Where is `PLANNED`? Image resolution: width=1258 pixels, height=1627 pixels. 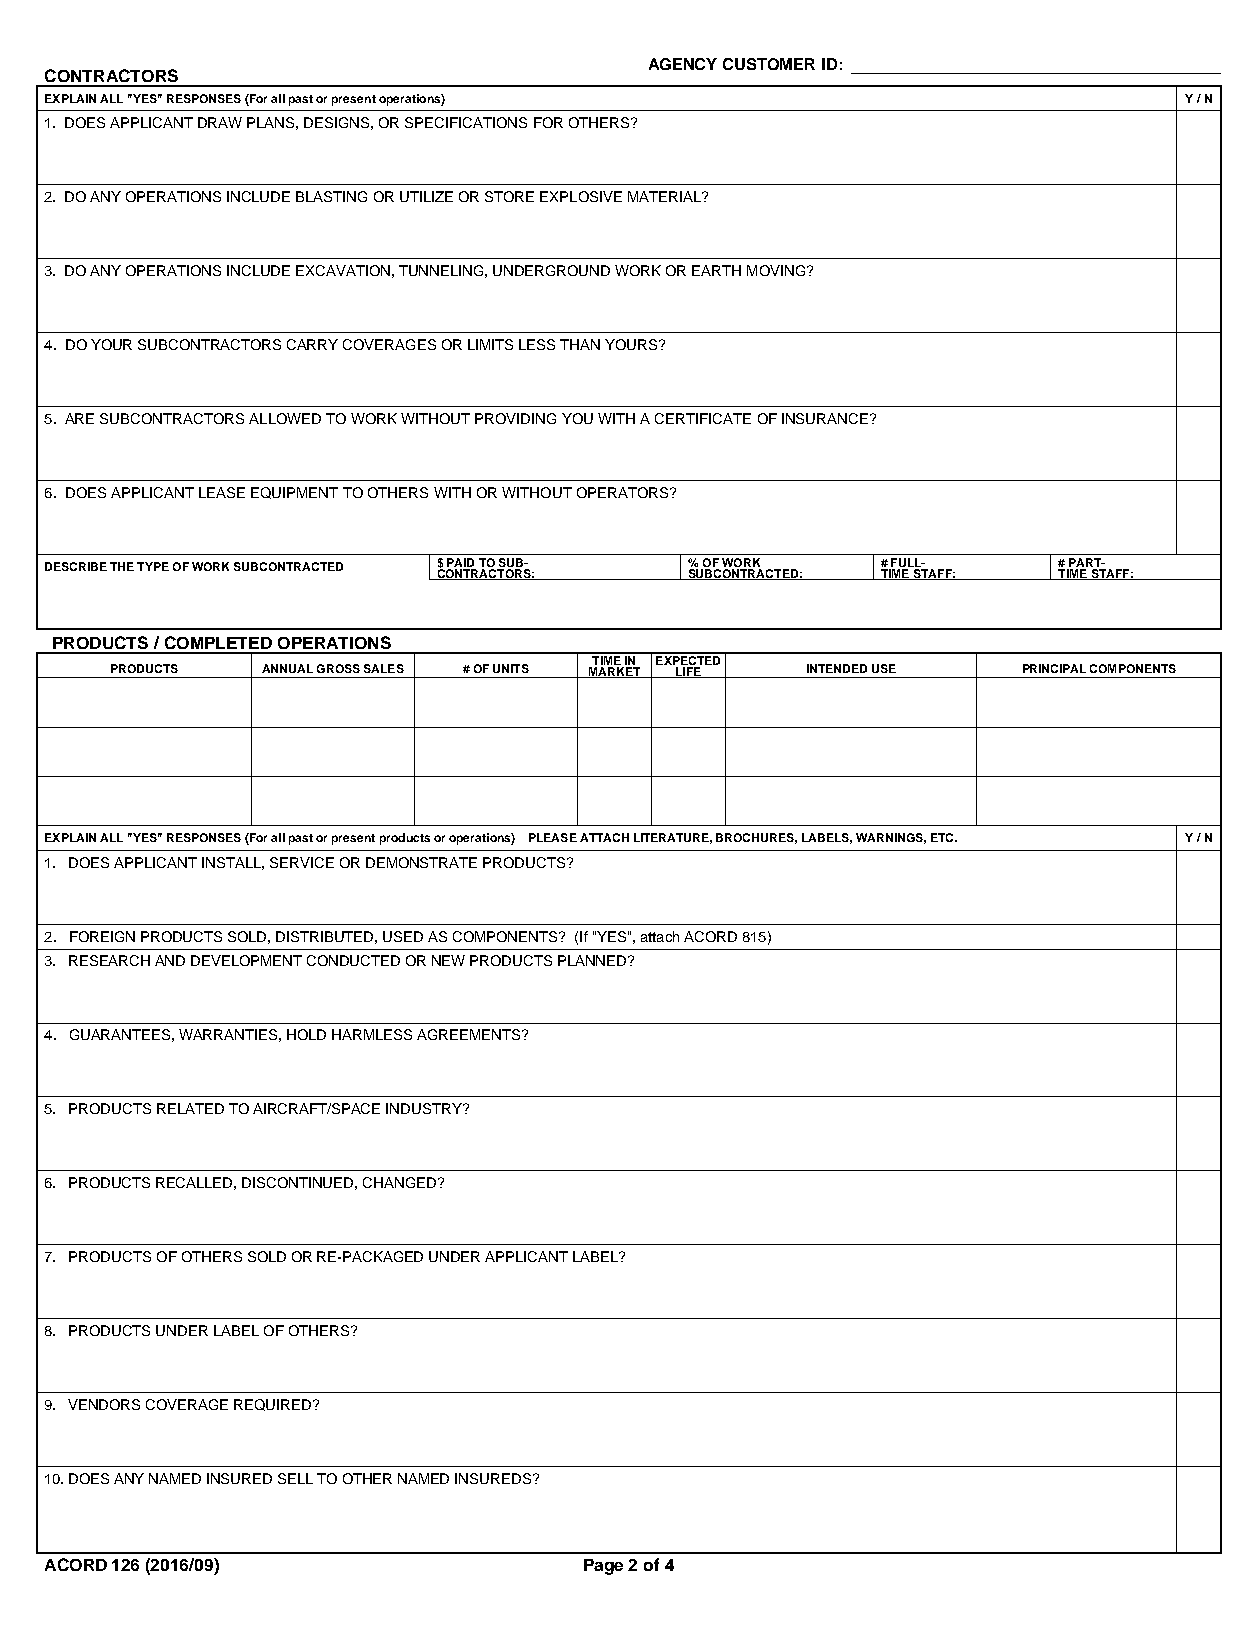
PLANNED is located at coordinates (593, 960).
